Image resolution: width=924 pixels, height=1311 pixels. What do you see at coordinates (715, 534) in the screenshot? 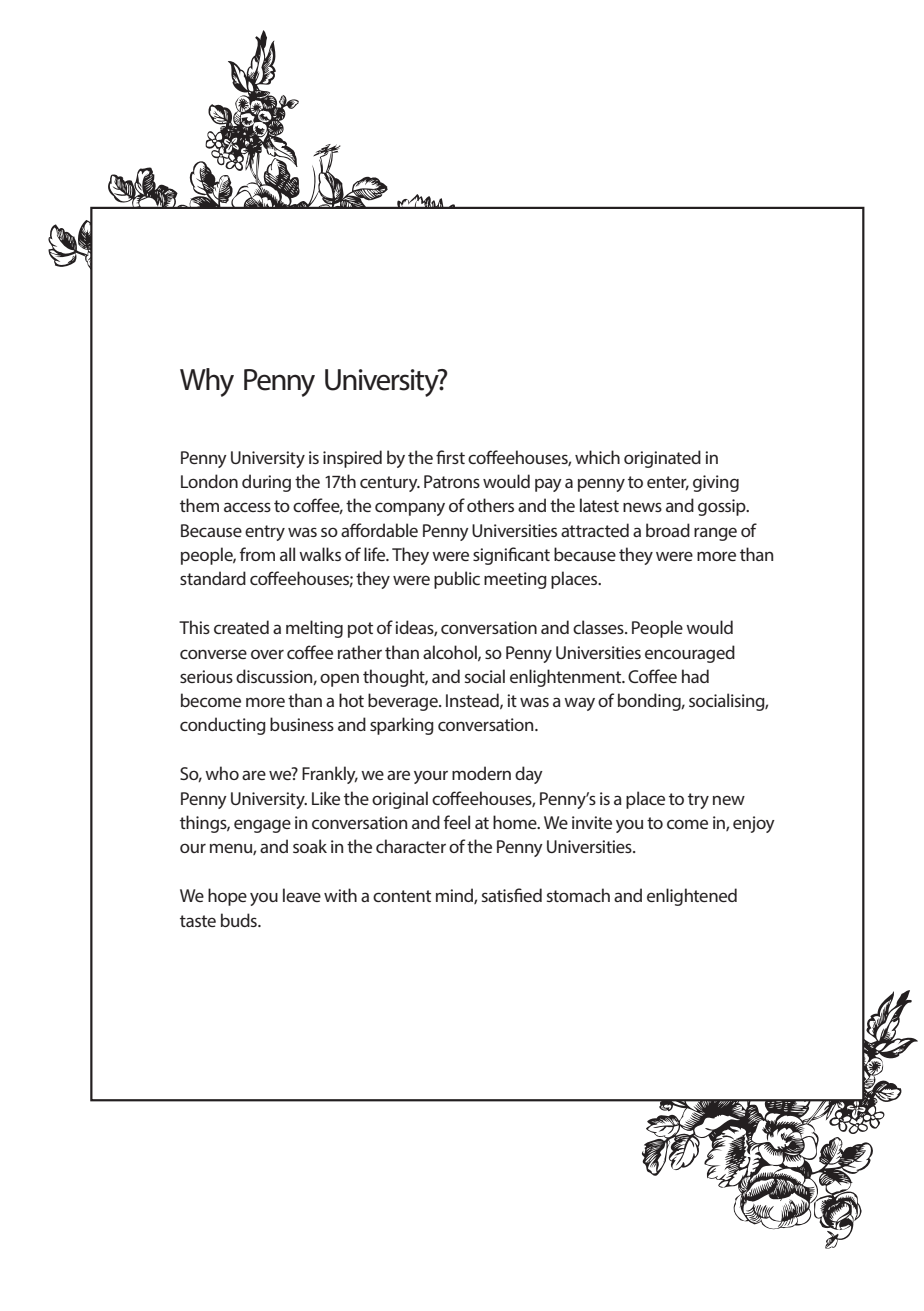
I see `range` at bounding box center [715, 534].
